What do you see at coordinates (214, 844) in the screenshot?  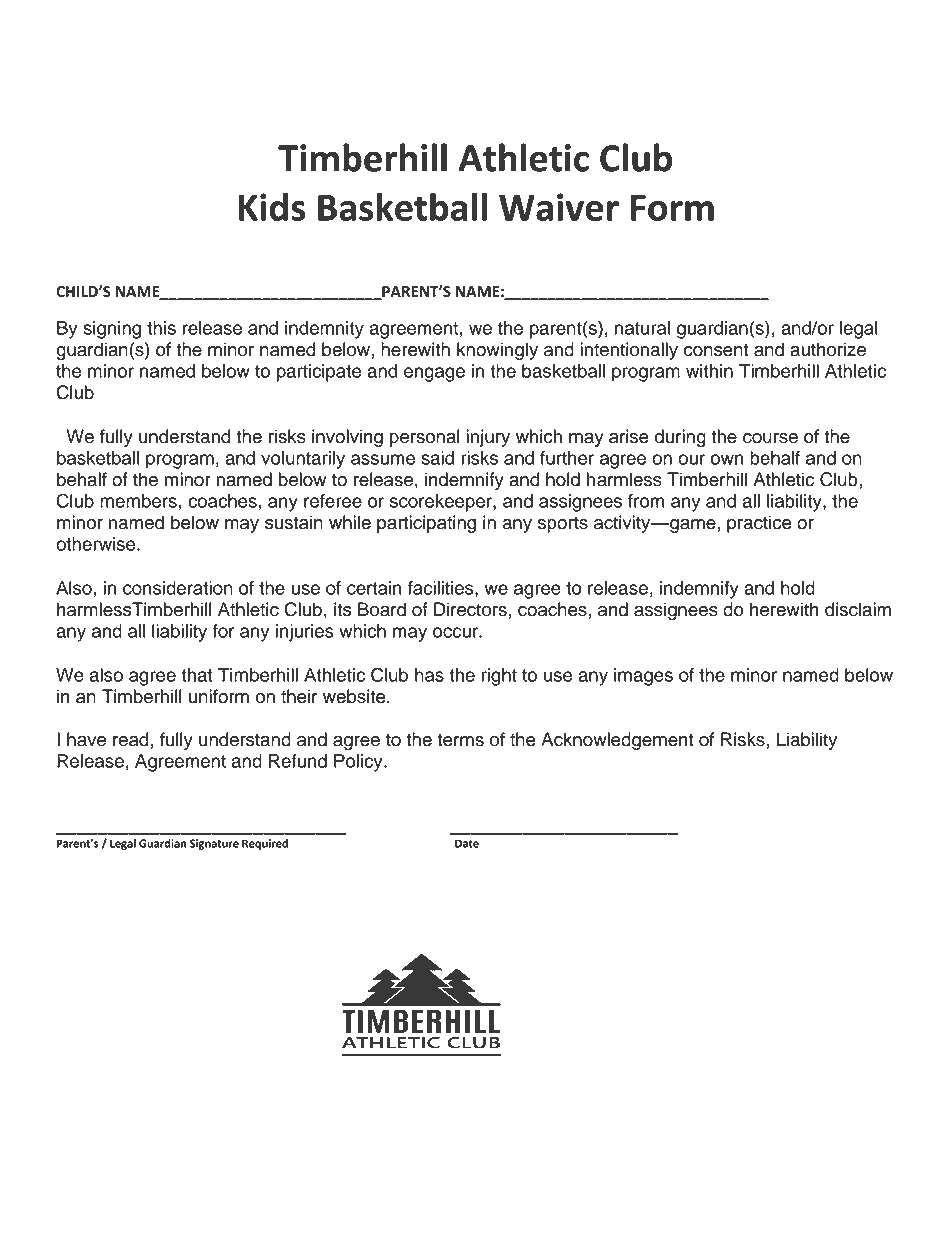 I see `Signature` at bounding box center [214, 844].
